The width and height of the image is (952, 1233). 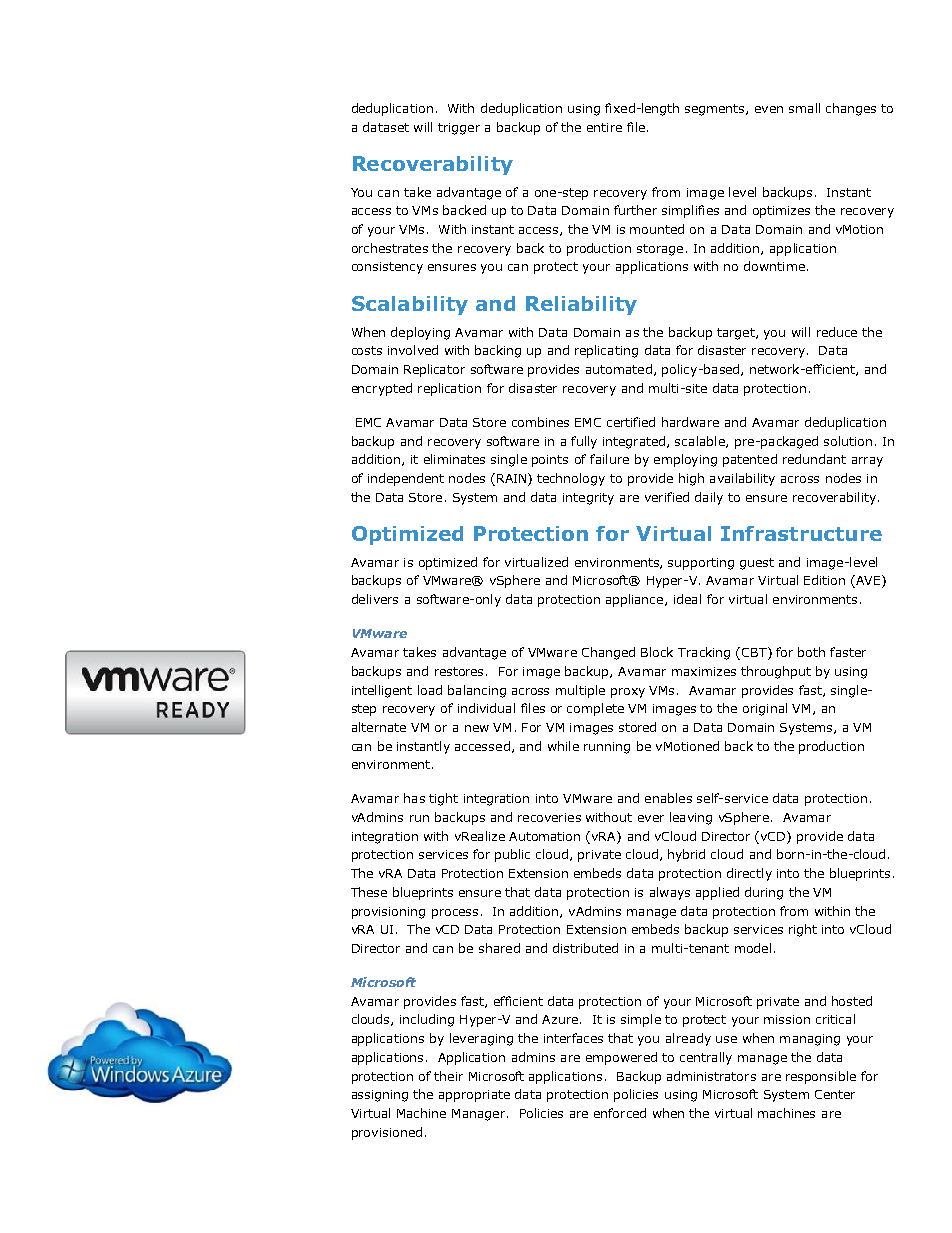 What do you see at coordinates (604, 127) in the image?
I see `entire` at bounding box center [604, 127].
